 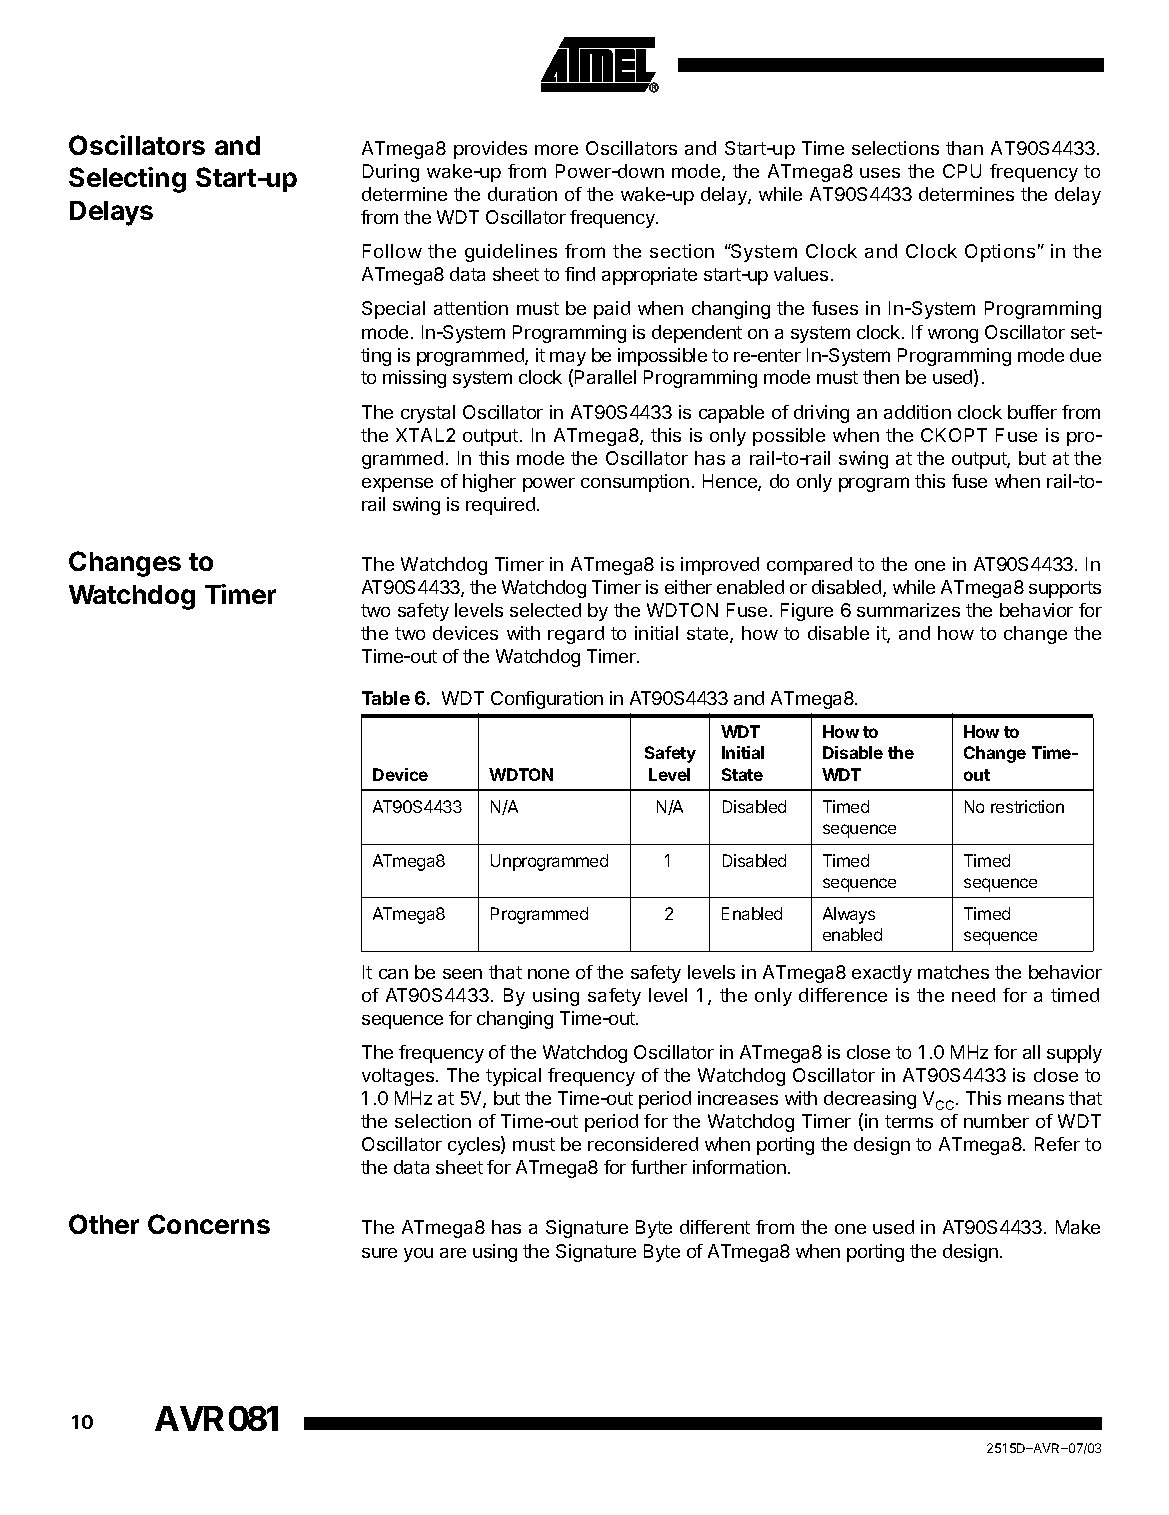 What do you see at coordinates (391, 173) in the image?
I see `During` at bounding box center [391, 173].
